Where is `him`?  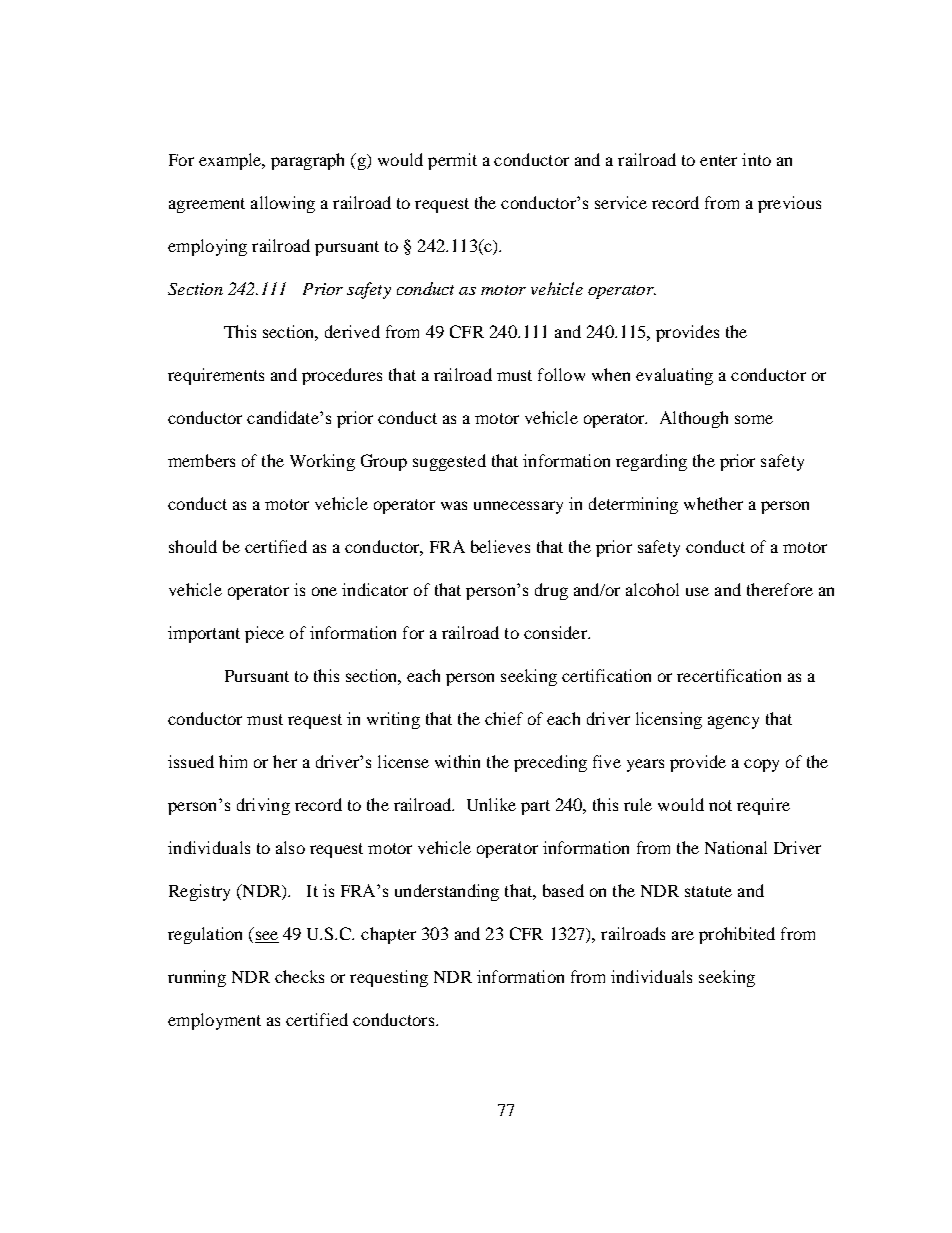 him is located at coordinates (233, 761).
